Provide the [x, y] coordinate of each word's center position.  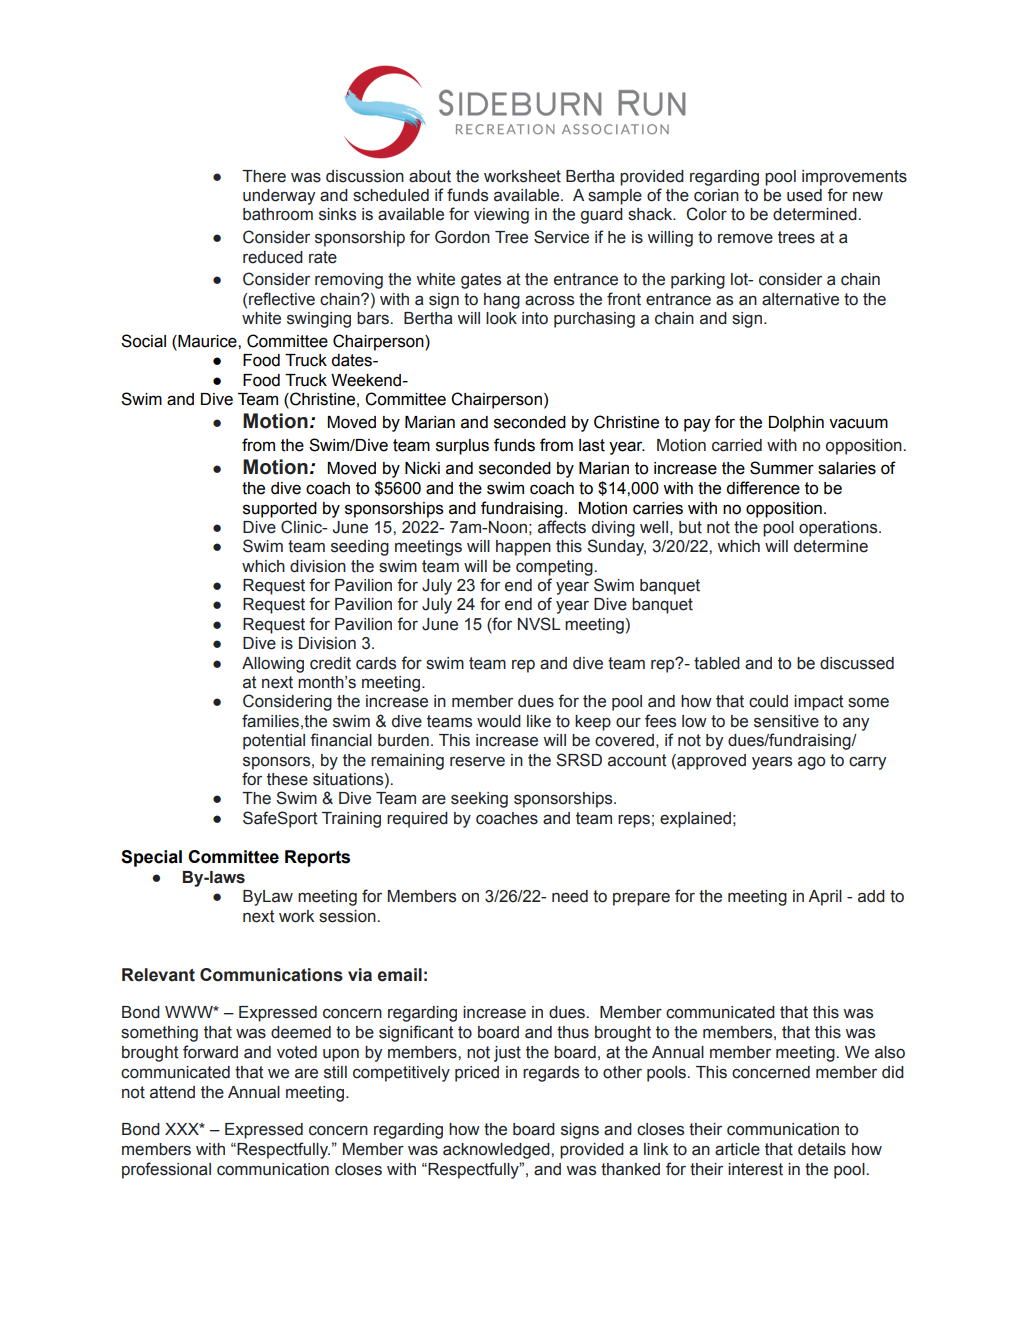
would [499, 721]
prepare [641, 899]
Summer [782, 468]
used [804, 195]
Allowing [273, 665]
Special [151, 858]
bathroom [278, 214]
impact [819, 703]
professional [166, 1170]
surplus [462, 447]
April [825, 898]
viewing [501, 216]
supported [280, 510]
